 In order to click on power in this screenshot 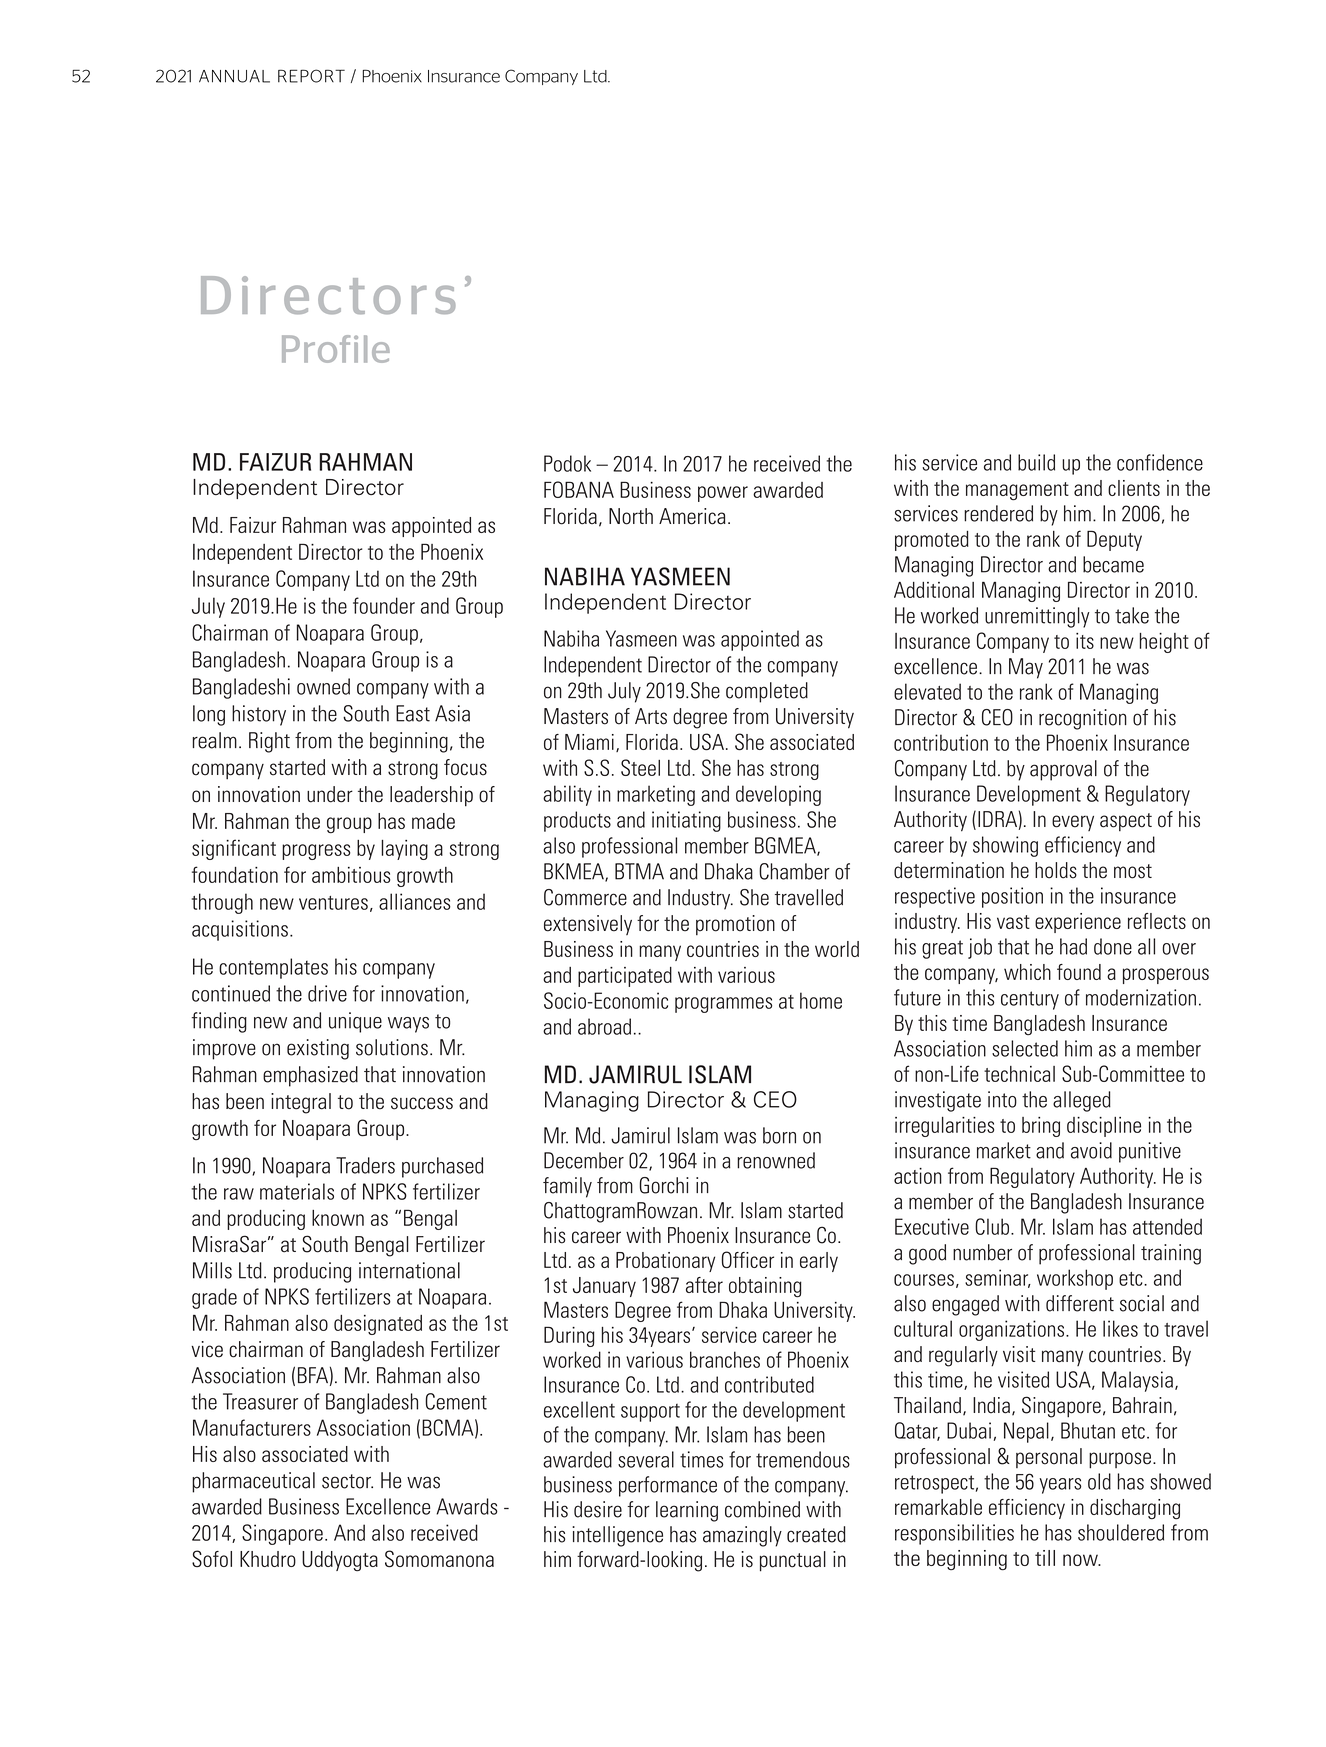, I will do `click(723, 494)`.
